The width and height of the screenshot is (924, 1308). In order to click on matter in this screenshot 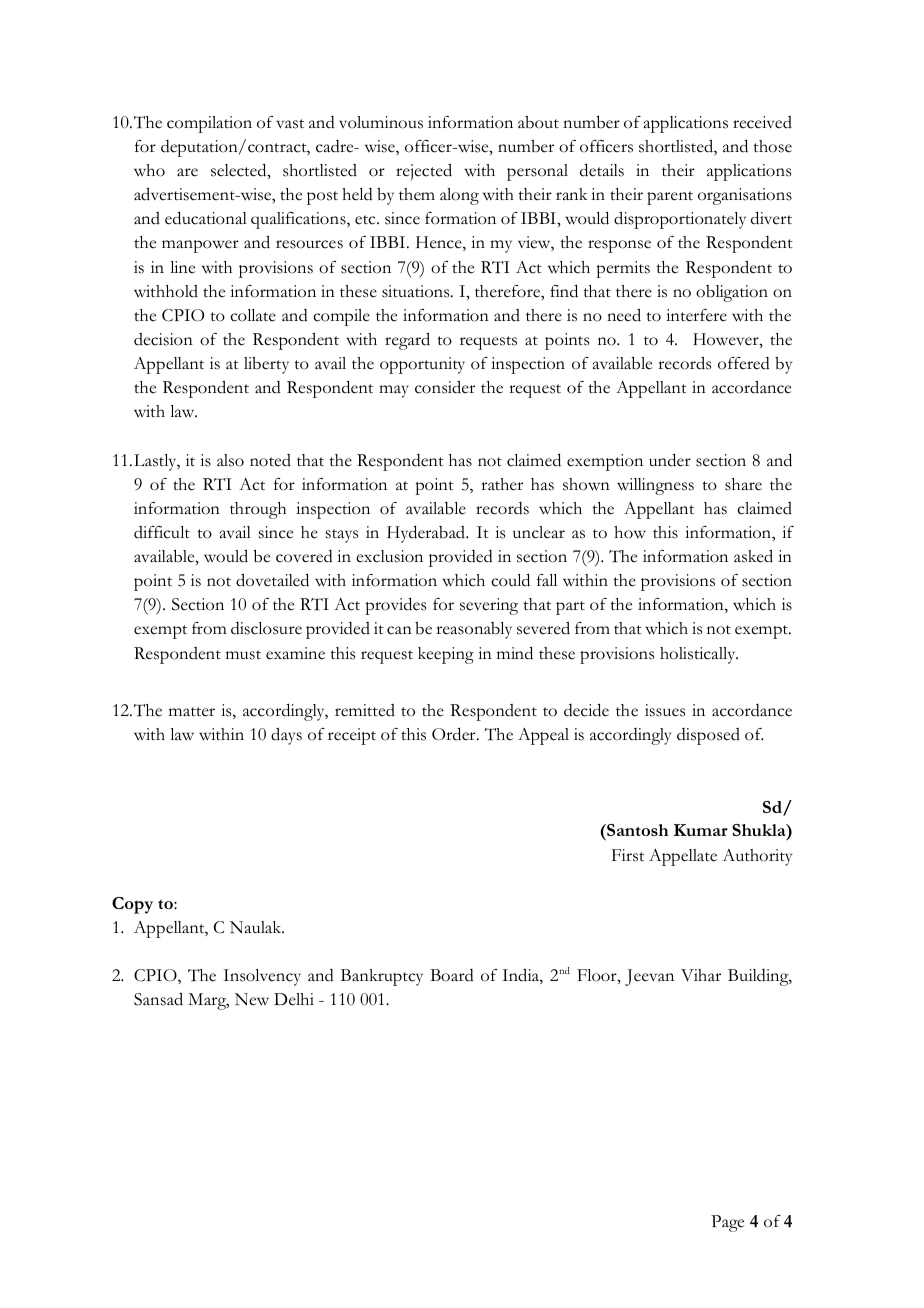, I will do `click(192, 712)`.
